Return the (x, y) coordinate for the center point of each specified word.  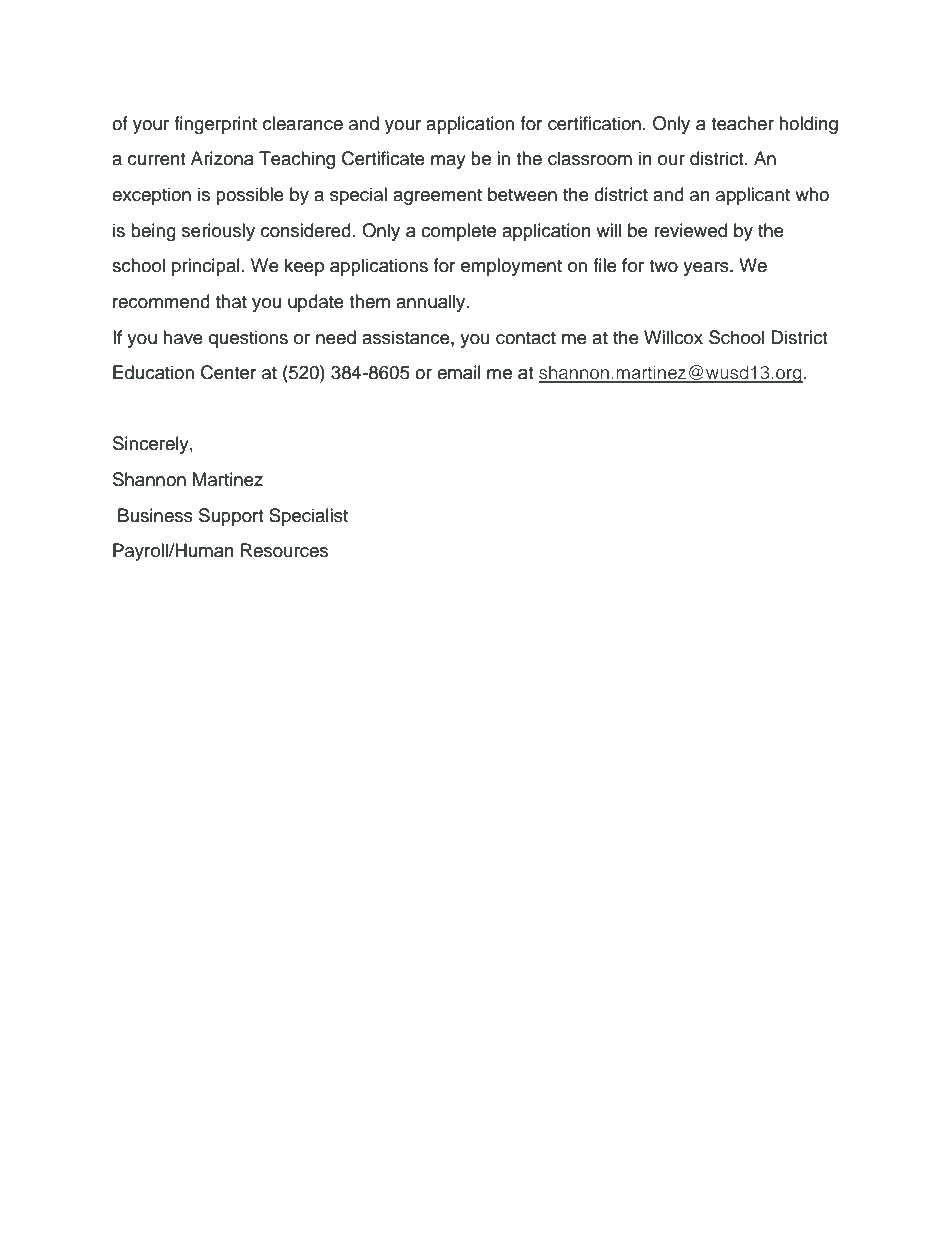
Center (228, 372)
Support (231, 517)
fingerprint (215, 125)
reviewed (690, 230)
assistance (407, 337)
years (707, 269)
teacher (742, 123)
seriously (218, 232)
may (448, 162)
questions (248, 339)
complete (458, 232)
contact (526, 338)
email (459, 372)
